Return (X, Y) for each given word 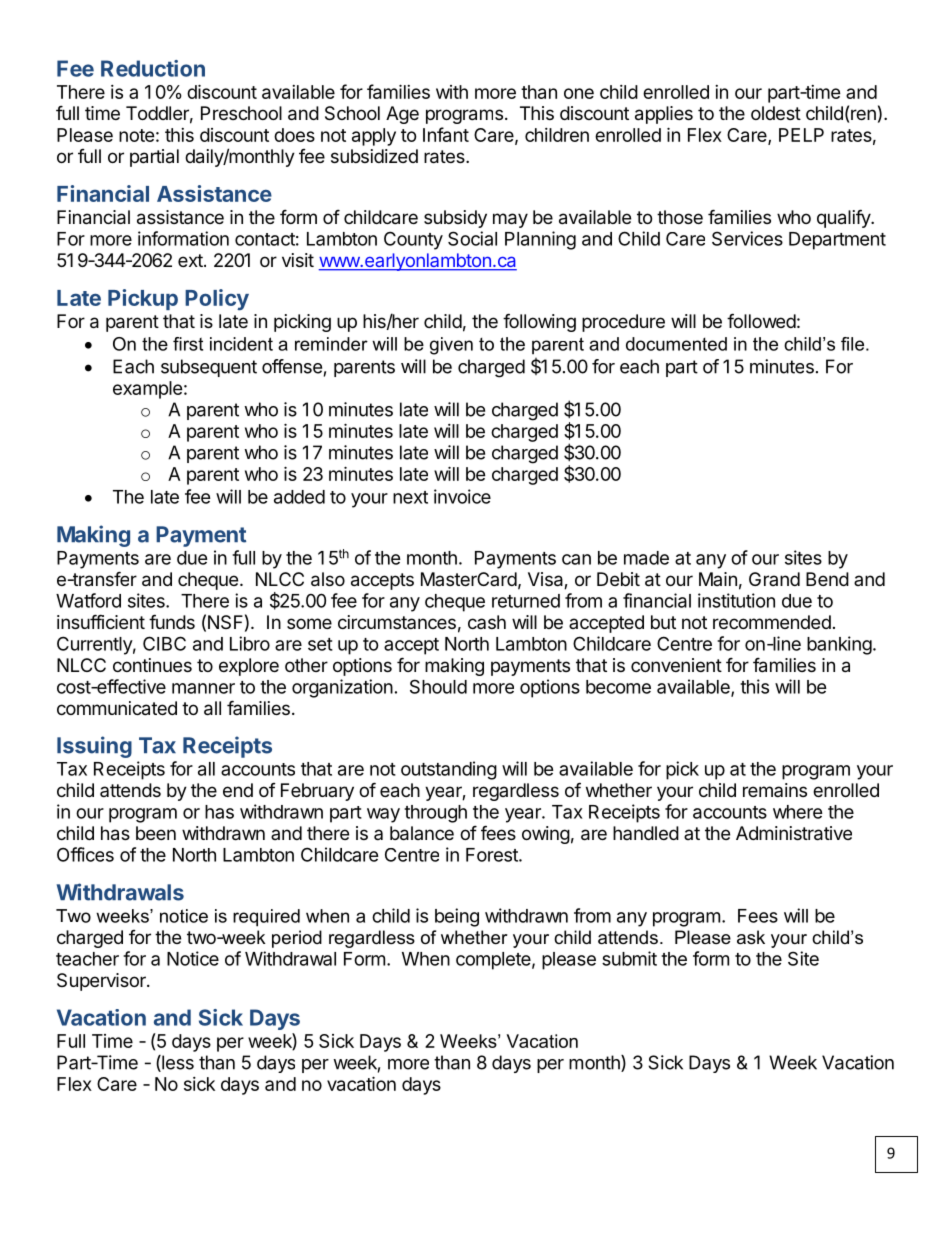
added (299, 497)
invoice (462, 496)
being (457, 917)
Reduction (153, 68)
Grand (774, 579)
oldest (776, 113)
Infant (446, 134)
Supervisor (102, 982)
